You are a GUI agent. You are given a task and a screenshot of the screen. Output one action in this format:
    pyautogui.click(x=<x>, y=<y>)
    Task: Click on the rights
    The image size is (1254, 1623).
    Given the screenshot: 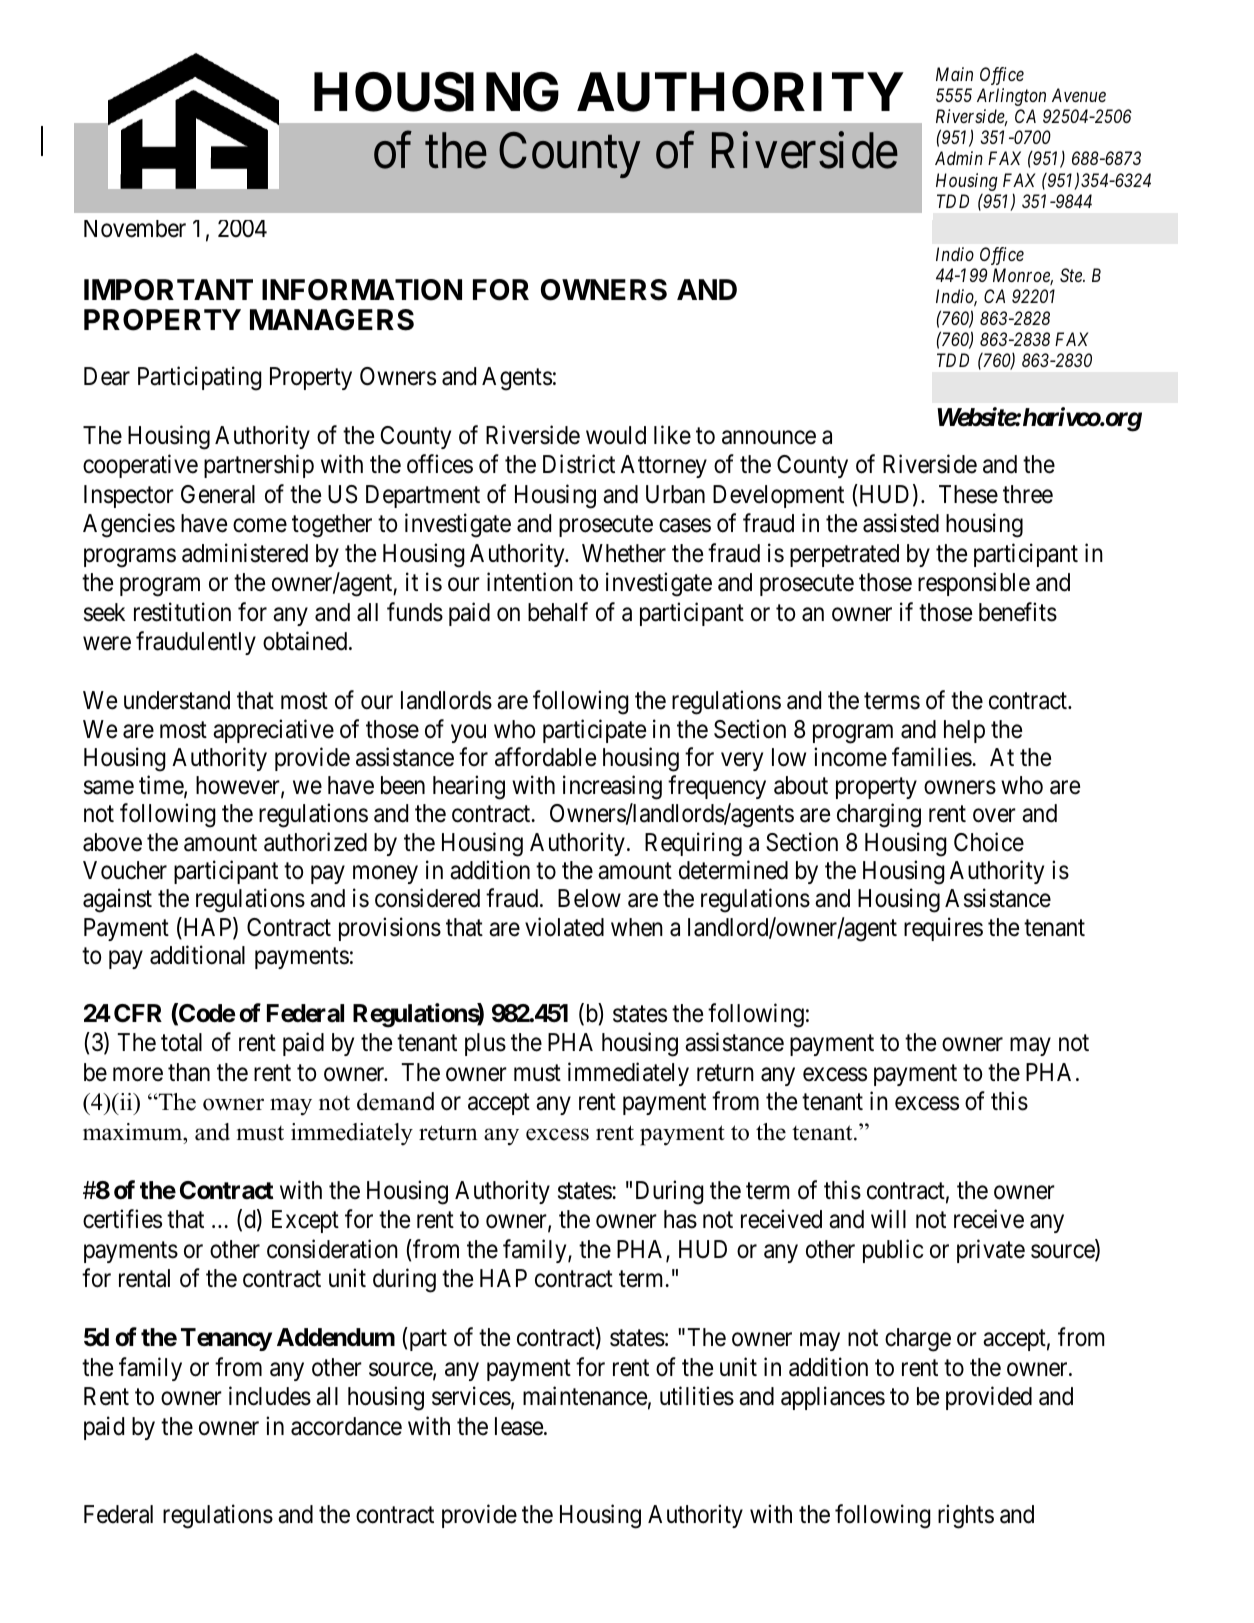 What is the action you would take?
    pyautogui.click(x=966, y=1517)
